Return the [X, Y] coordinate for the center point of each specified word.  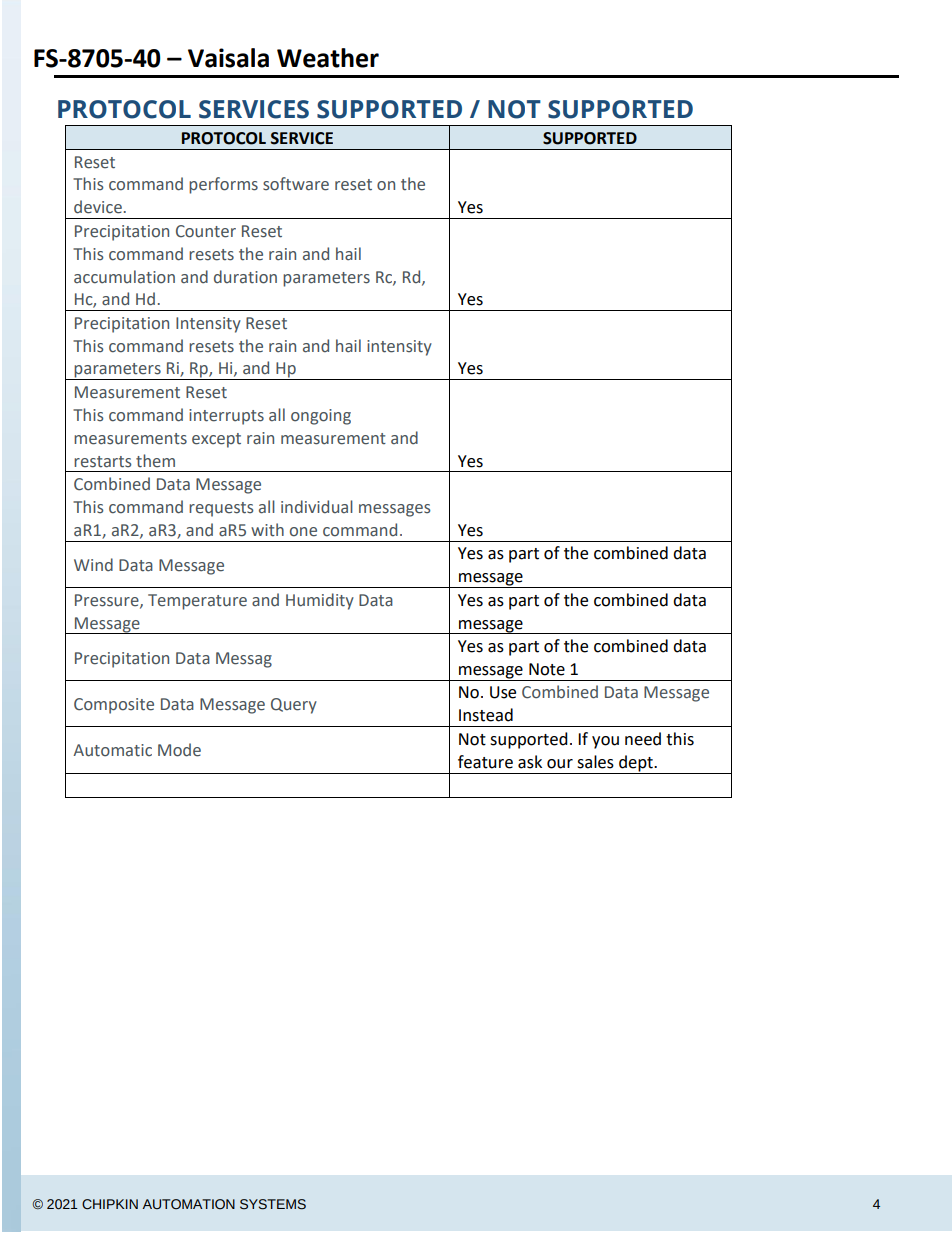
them [155, 461]
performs [223, 185]
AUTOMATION [188, 1204]
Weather [328, 58]
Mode [179, 750]
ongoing [321, 417]
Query [294, 706]
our [560, 764]
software [296, 184]
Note [547, 669]
